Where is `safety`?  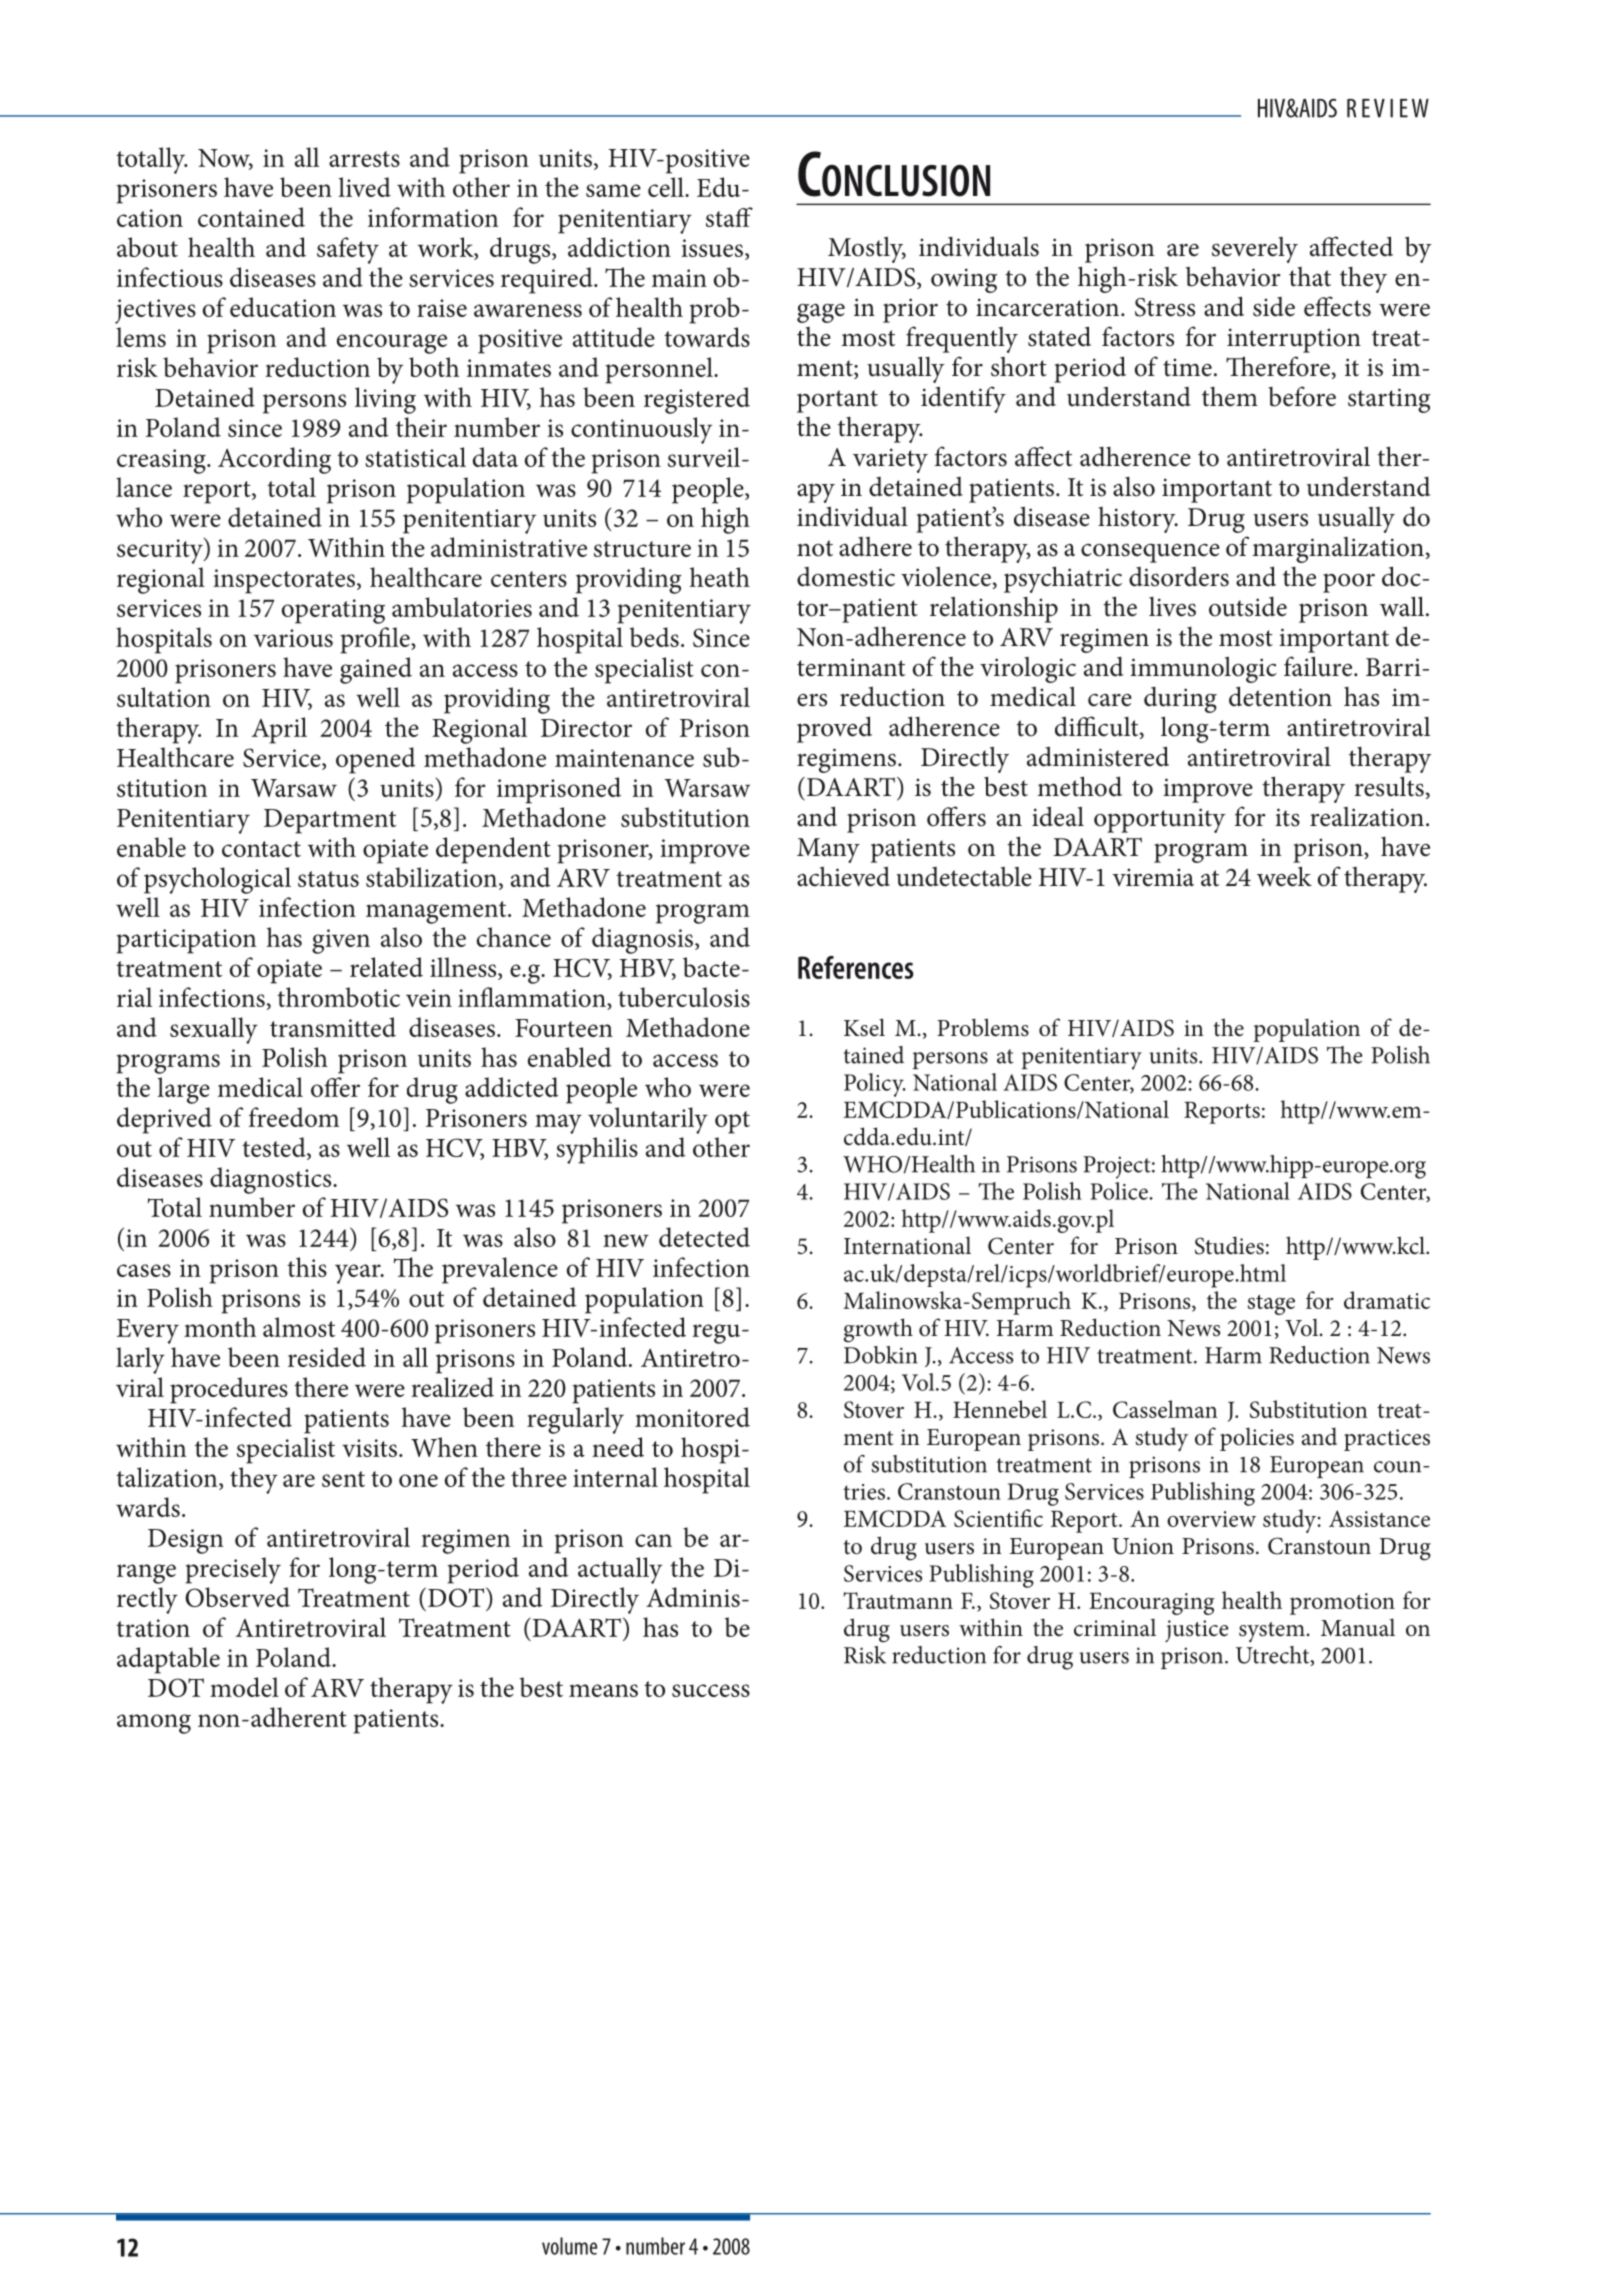
safety is located at coordinates (348, 250).
